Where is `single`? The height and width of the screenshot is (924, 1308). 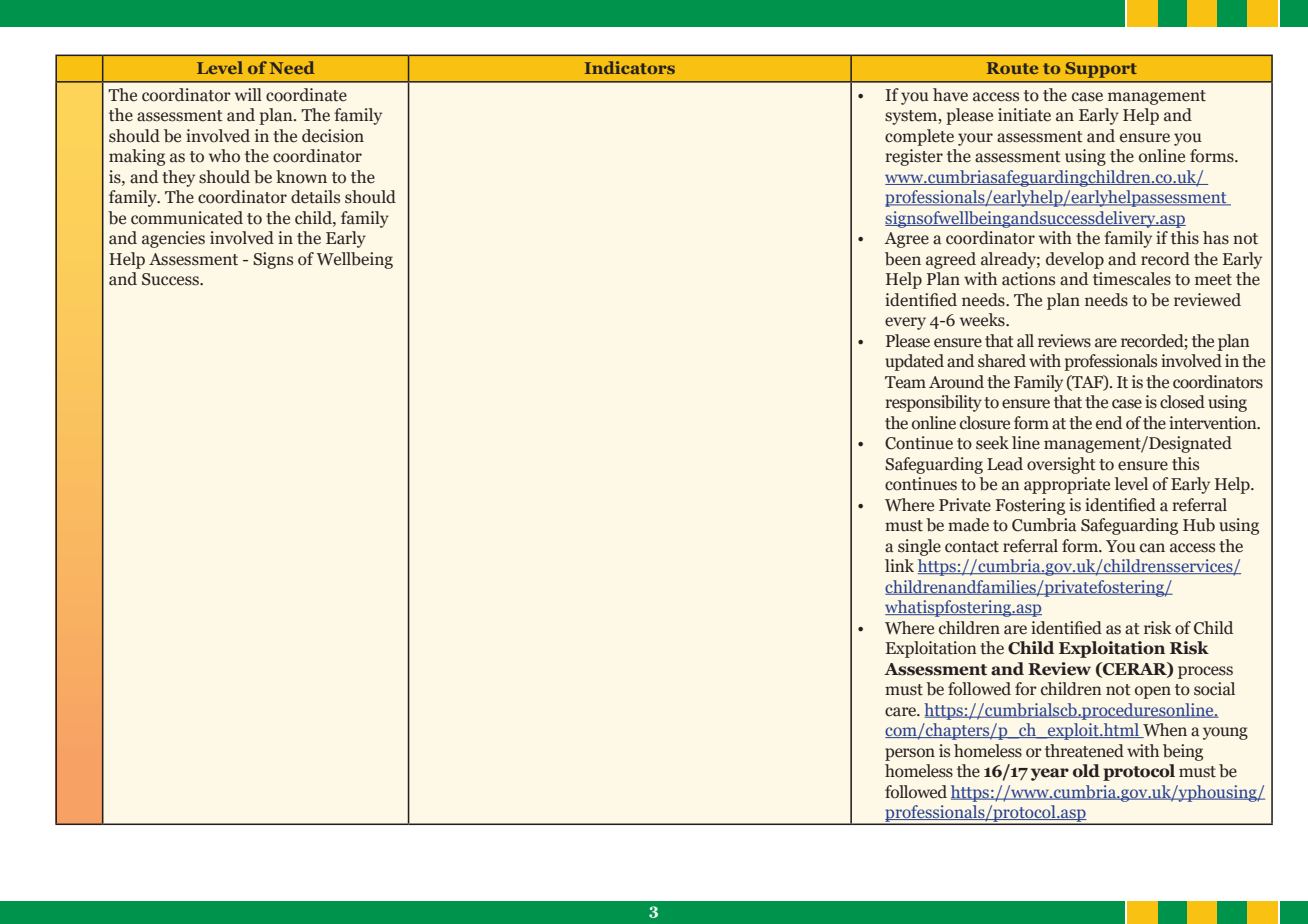 single is located at coordinates (919, 547).
